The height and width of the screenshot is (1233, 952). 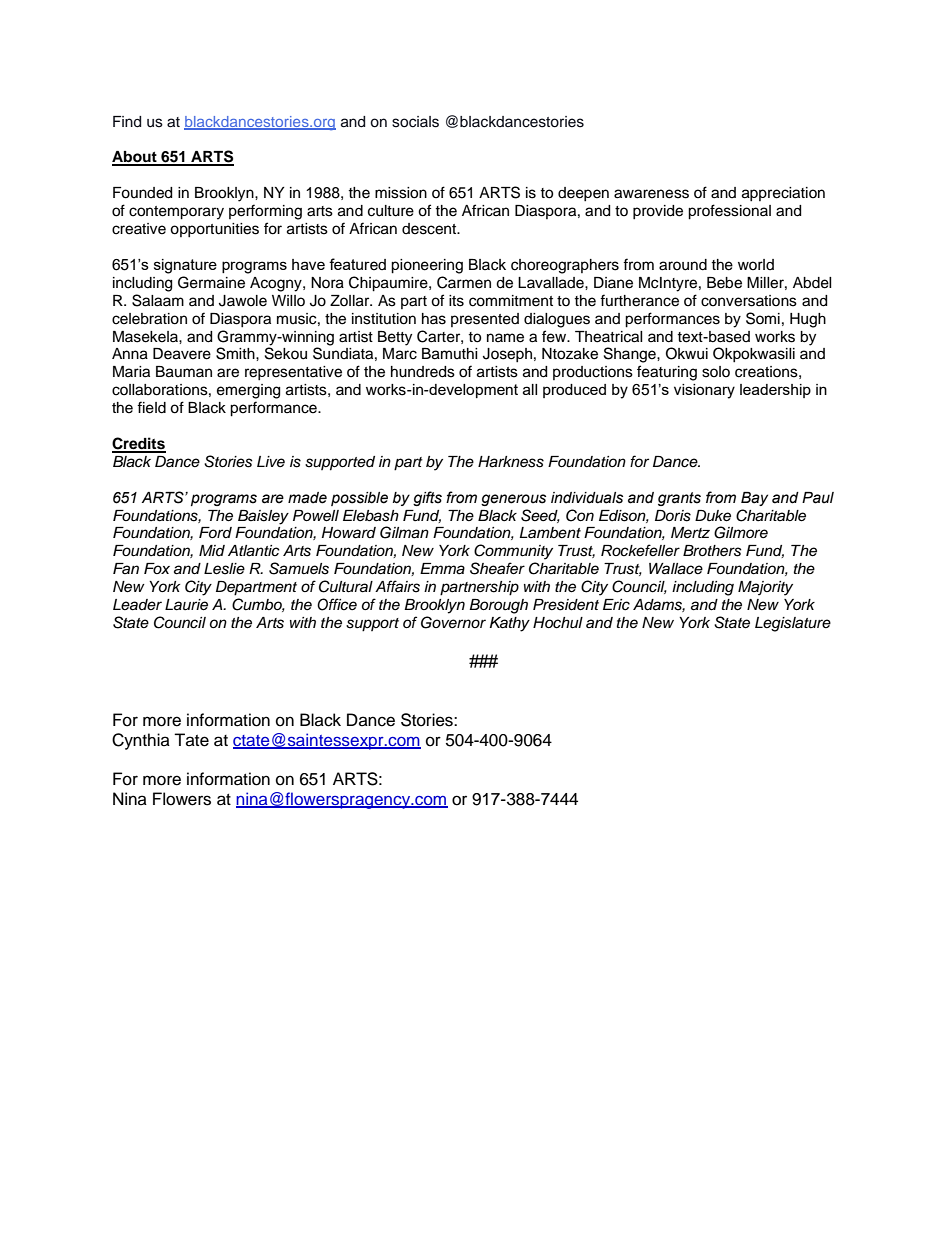 What do you see at coordinates (754, 499) in the screenshot?
I see `Bay` at bounding box center [754, 499].
